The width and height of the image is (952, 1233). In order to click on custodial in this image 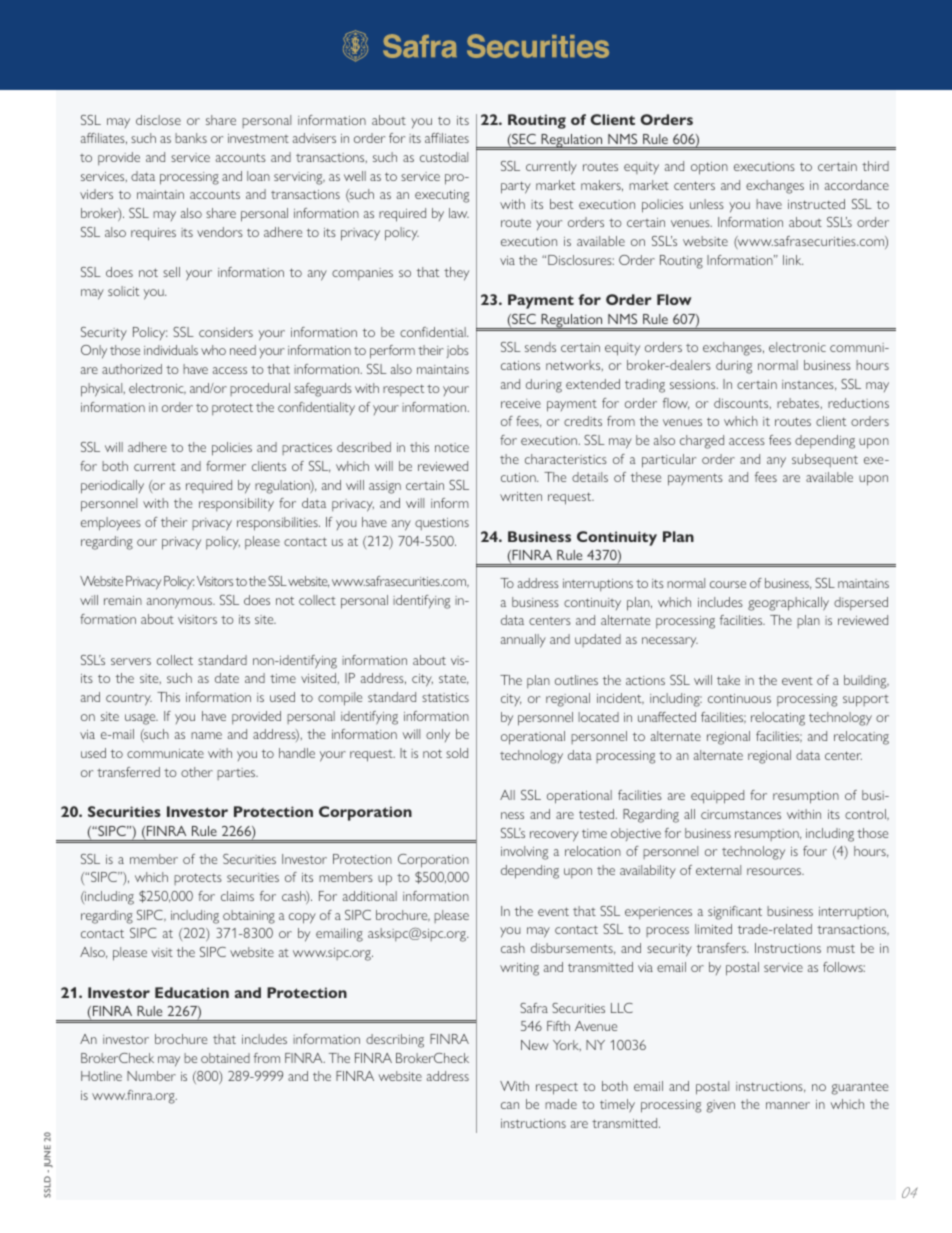, I will do `click(444, 157)`.
